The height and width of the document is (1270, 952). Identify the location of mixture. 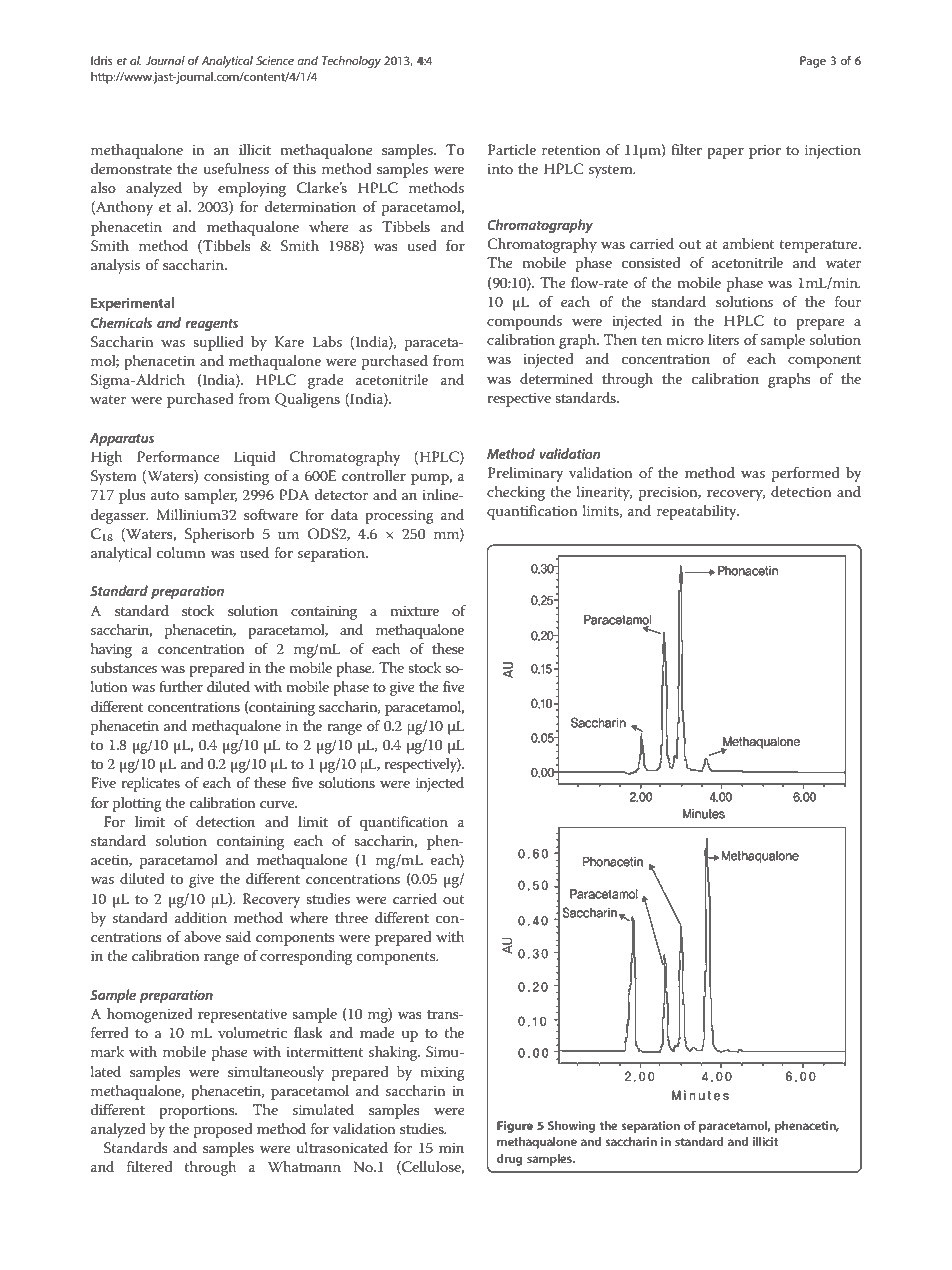
(414, 611).
